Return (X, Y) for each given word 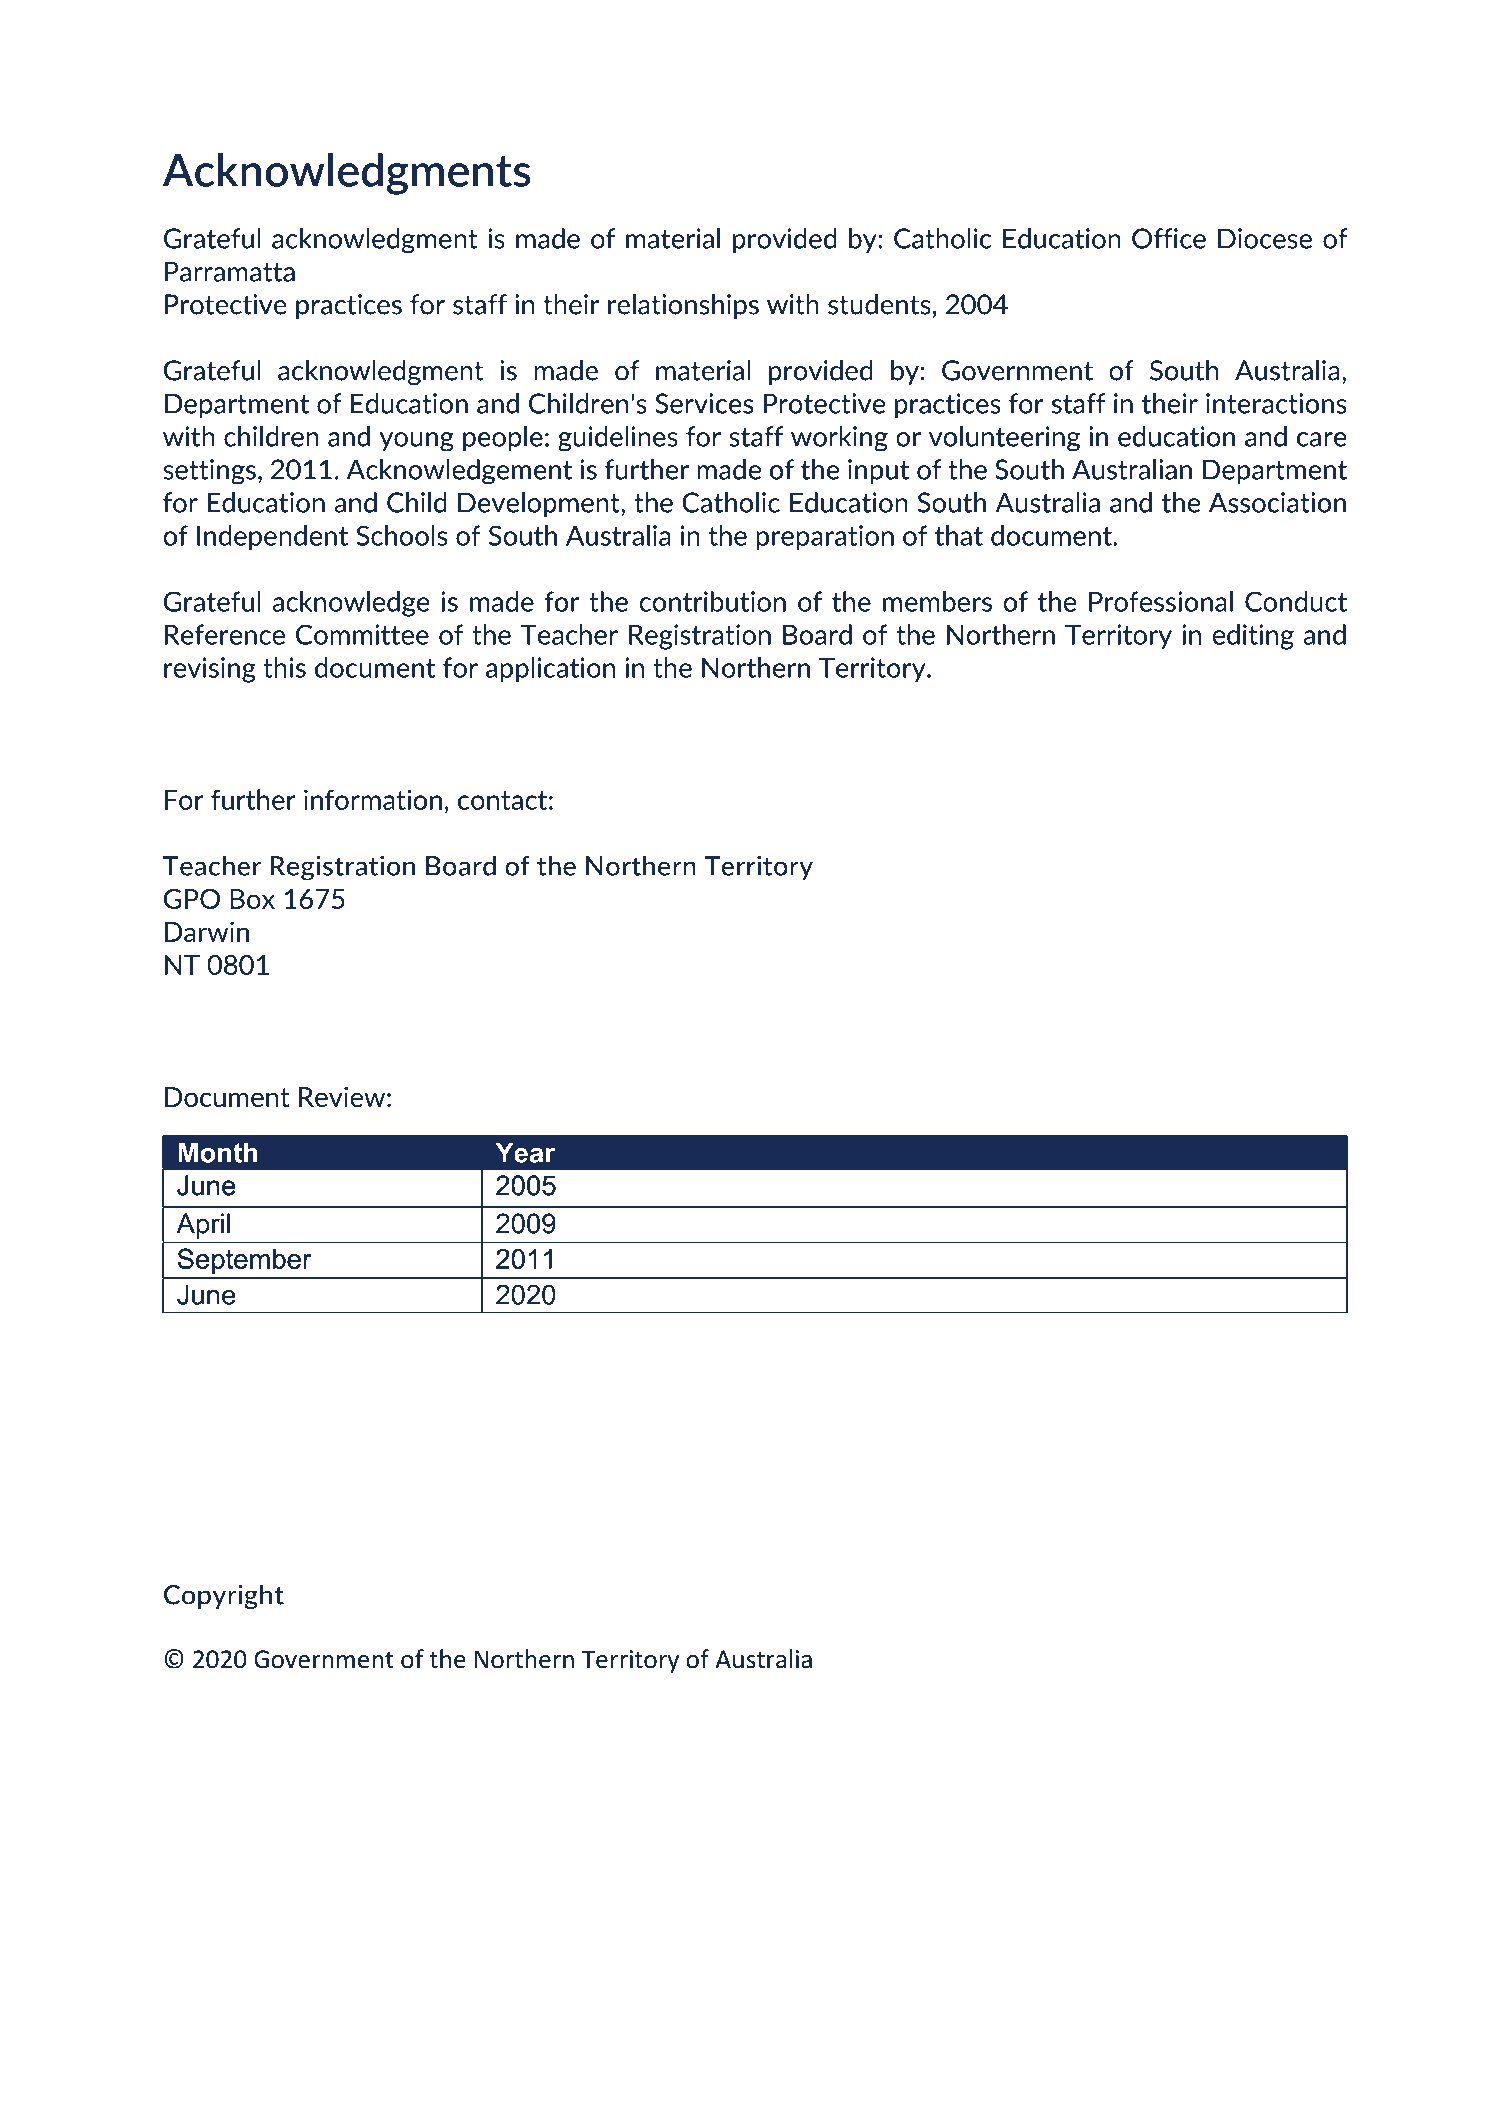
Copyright (224, 1597)
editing (1253, 637)
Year (525, 1152)
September (245, 1261)
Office (1169, 238)
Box (252, 899)
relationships (683, 306)
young (417, 442)
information (373, 799)
